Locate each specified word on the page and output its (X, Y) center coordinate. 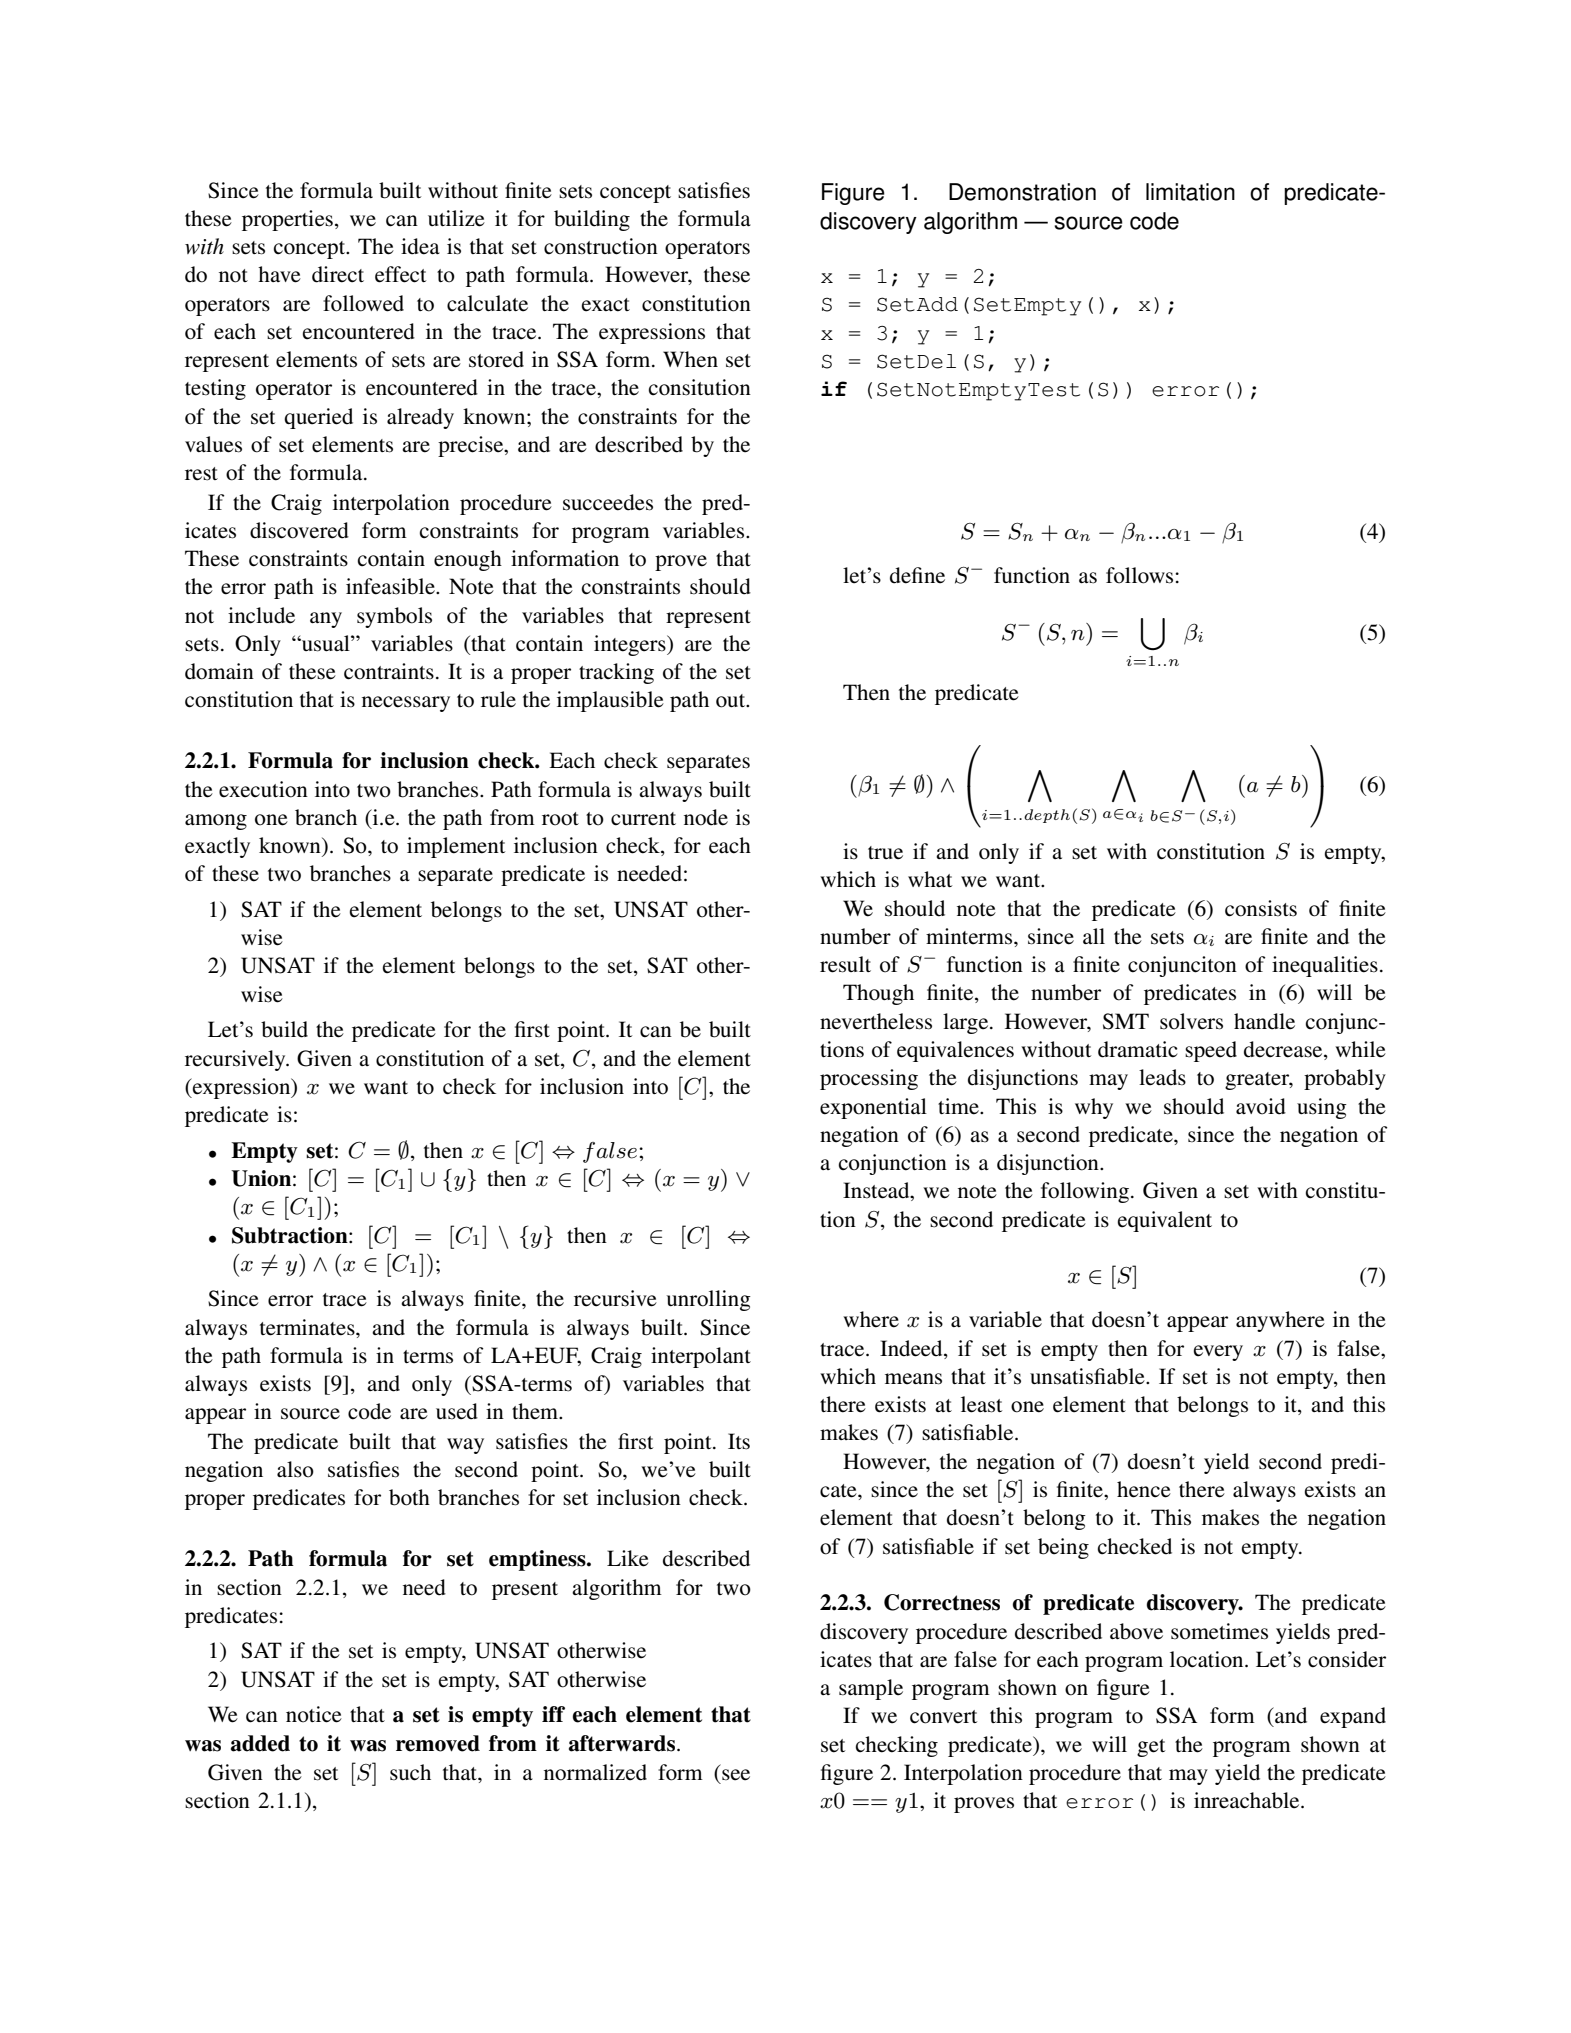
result (845, 964)
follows (1141, 575)
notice (314, 1714)
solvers (1191, 1021)
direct (338, 274)
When (690, 359)
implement (456, 847)
